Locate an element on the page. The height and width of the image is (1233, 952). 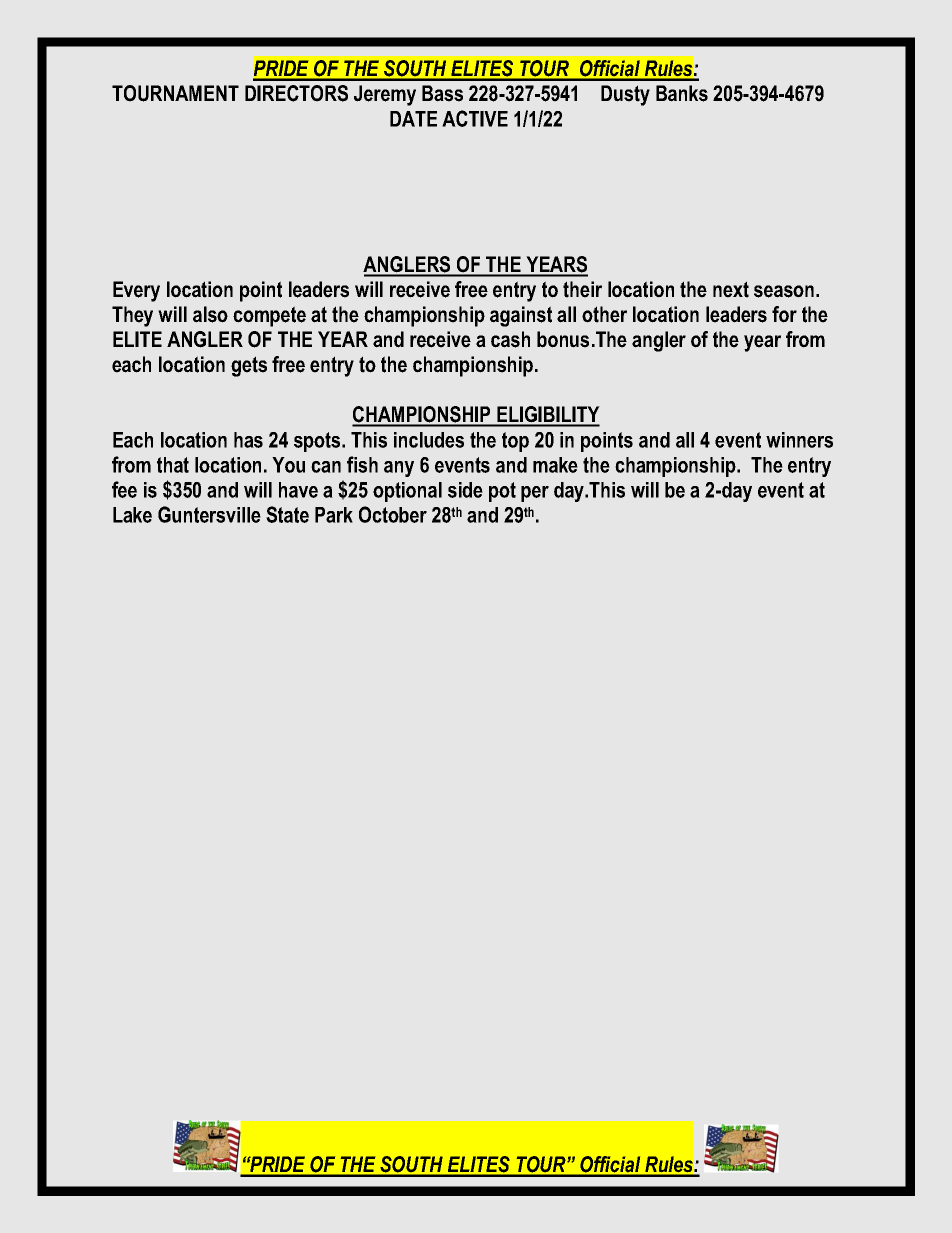
Banks is located at coordinates (682, 93).
